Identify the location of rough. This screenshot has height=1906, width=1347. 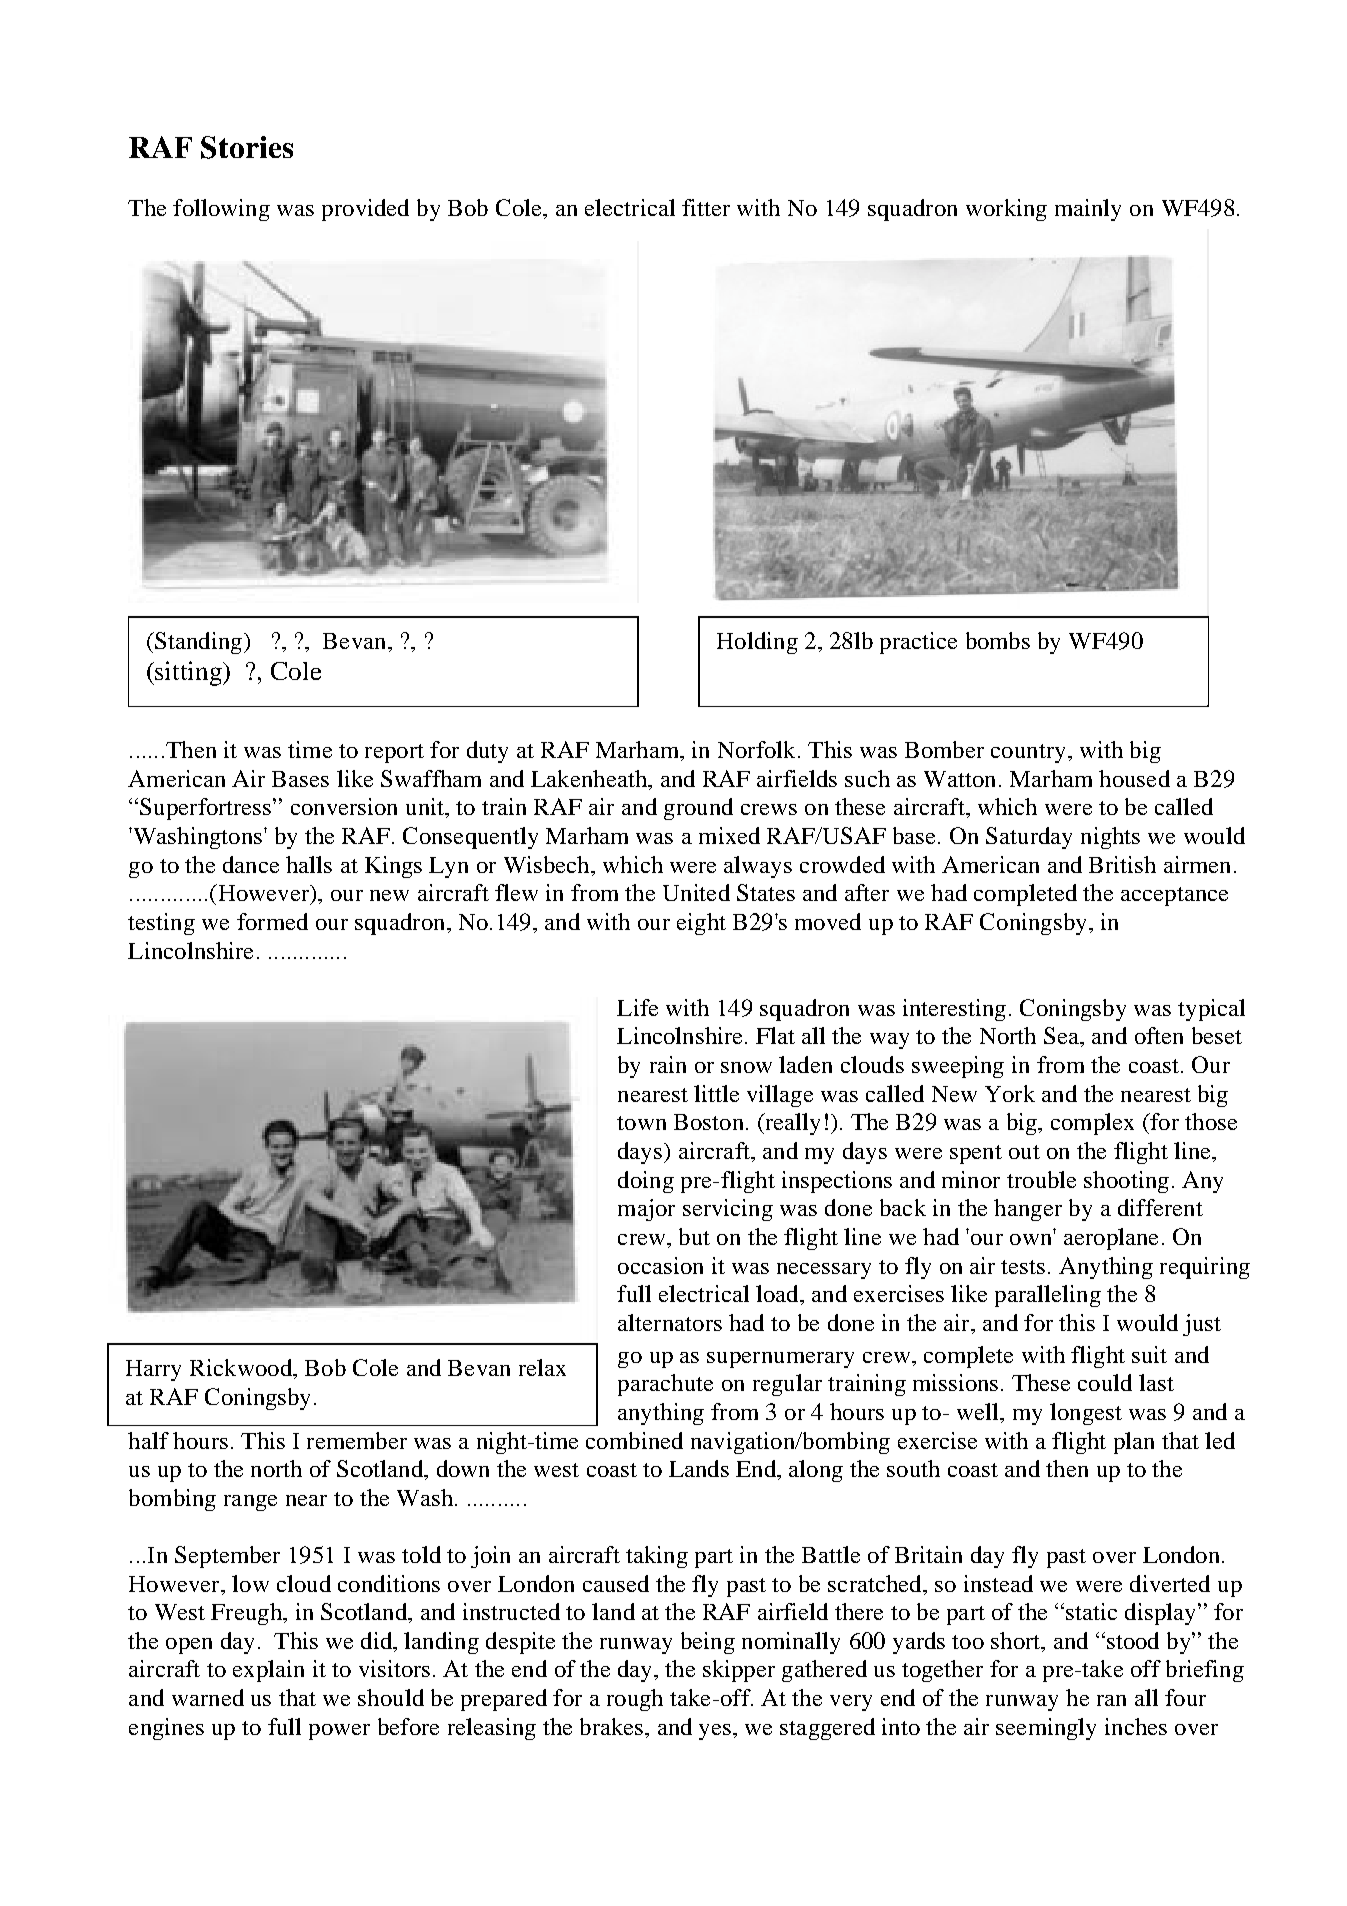
(635, 1700).
